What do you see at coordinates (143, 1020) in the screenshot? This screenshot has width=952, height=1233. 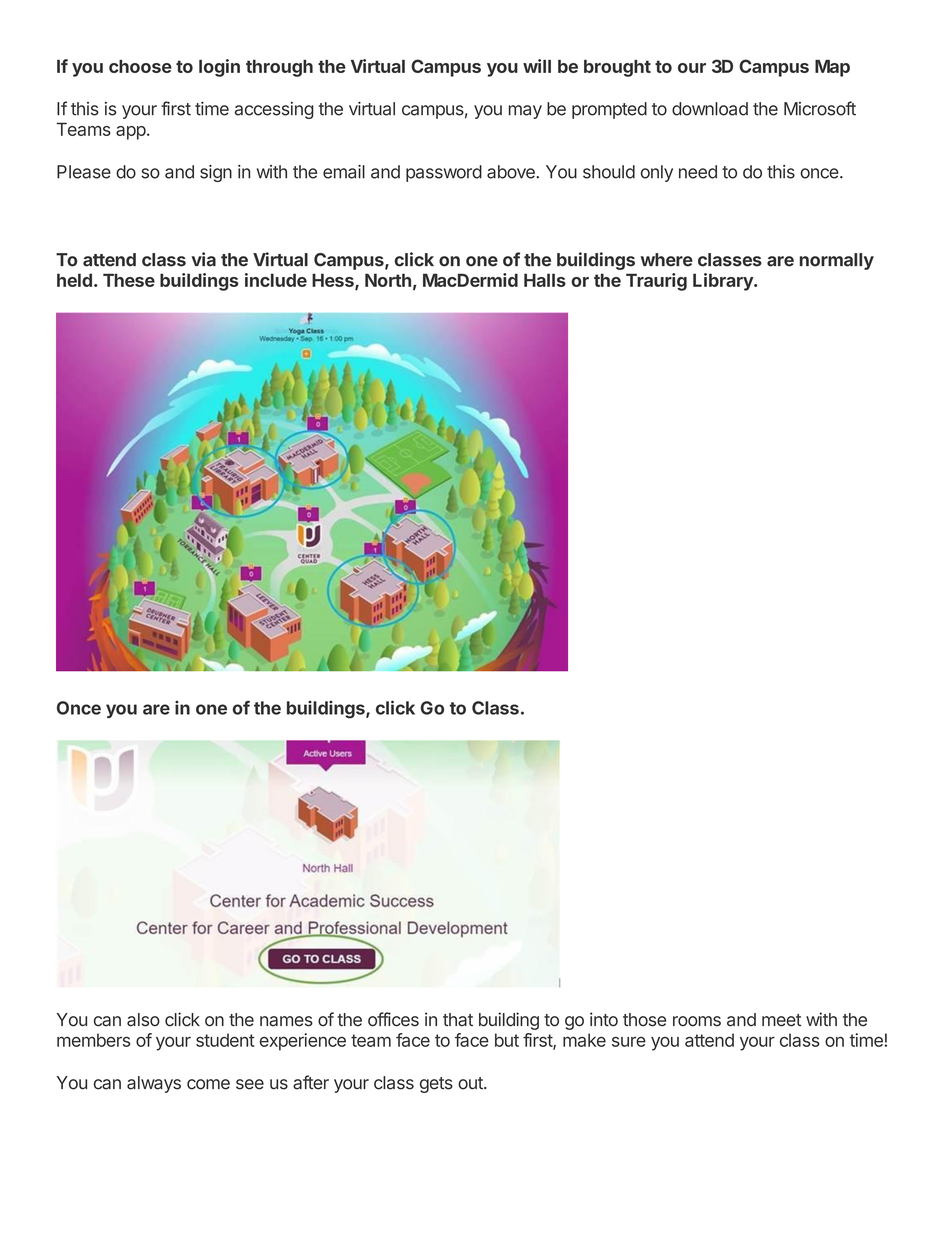 I see `also` at bounding box center [143, 1020].
